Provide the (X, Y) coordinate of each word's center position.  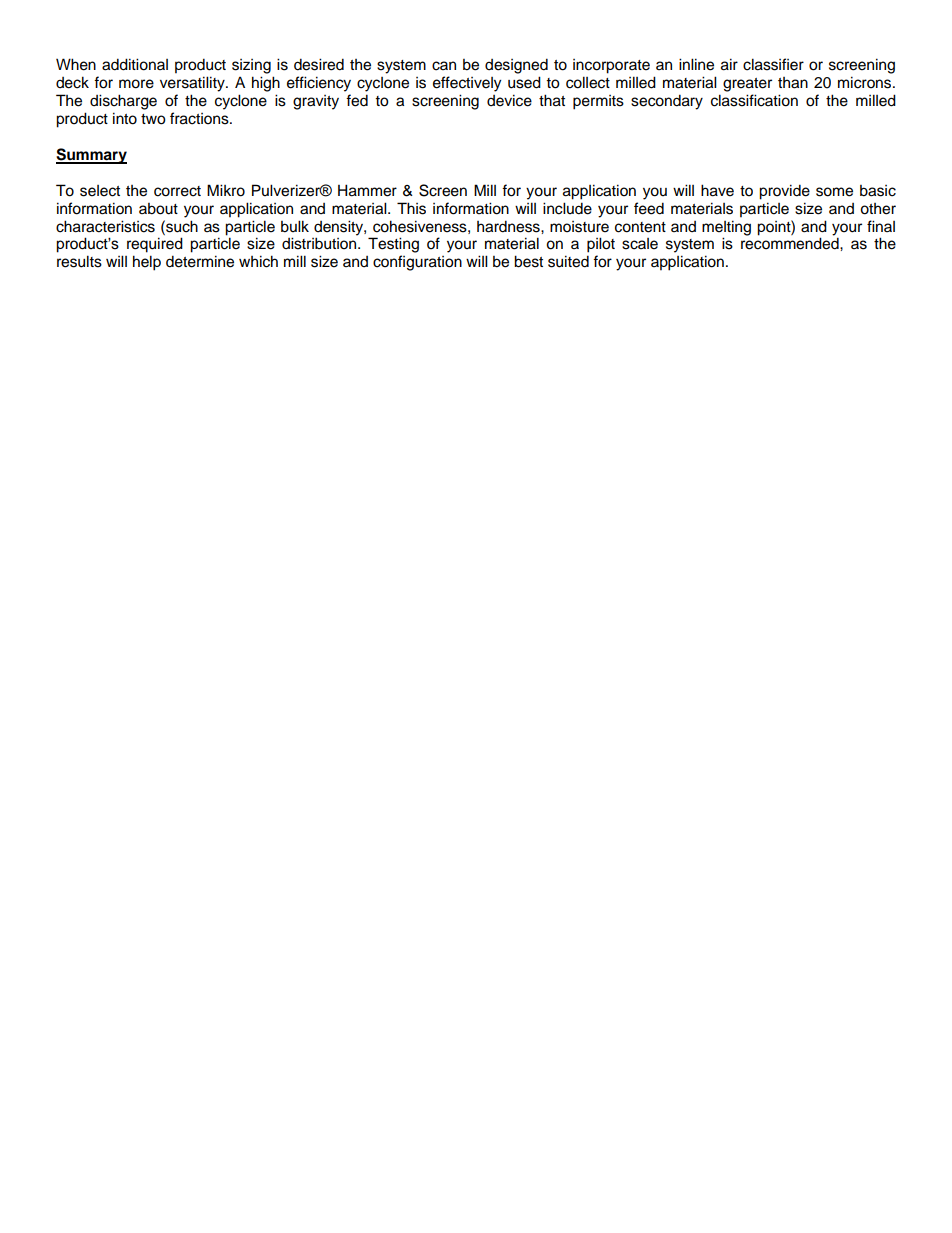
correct (177, 191)
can (444, 66)
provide (784, 192)
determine (200, 261)
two (153, 119)
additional (135, 64)
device (509, 100)
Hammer (367, 190)
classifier (773, 64)
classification (754, 100)
